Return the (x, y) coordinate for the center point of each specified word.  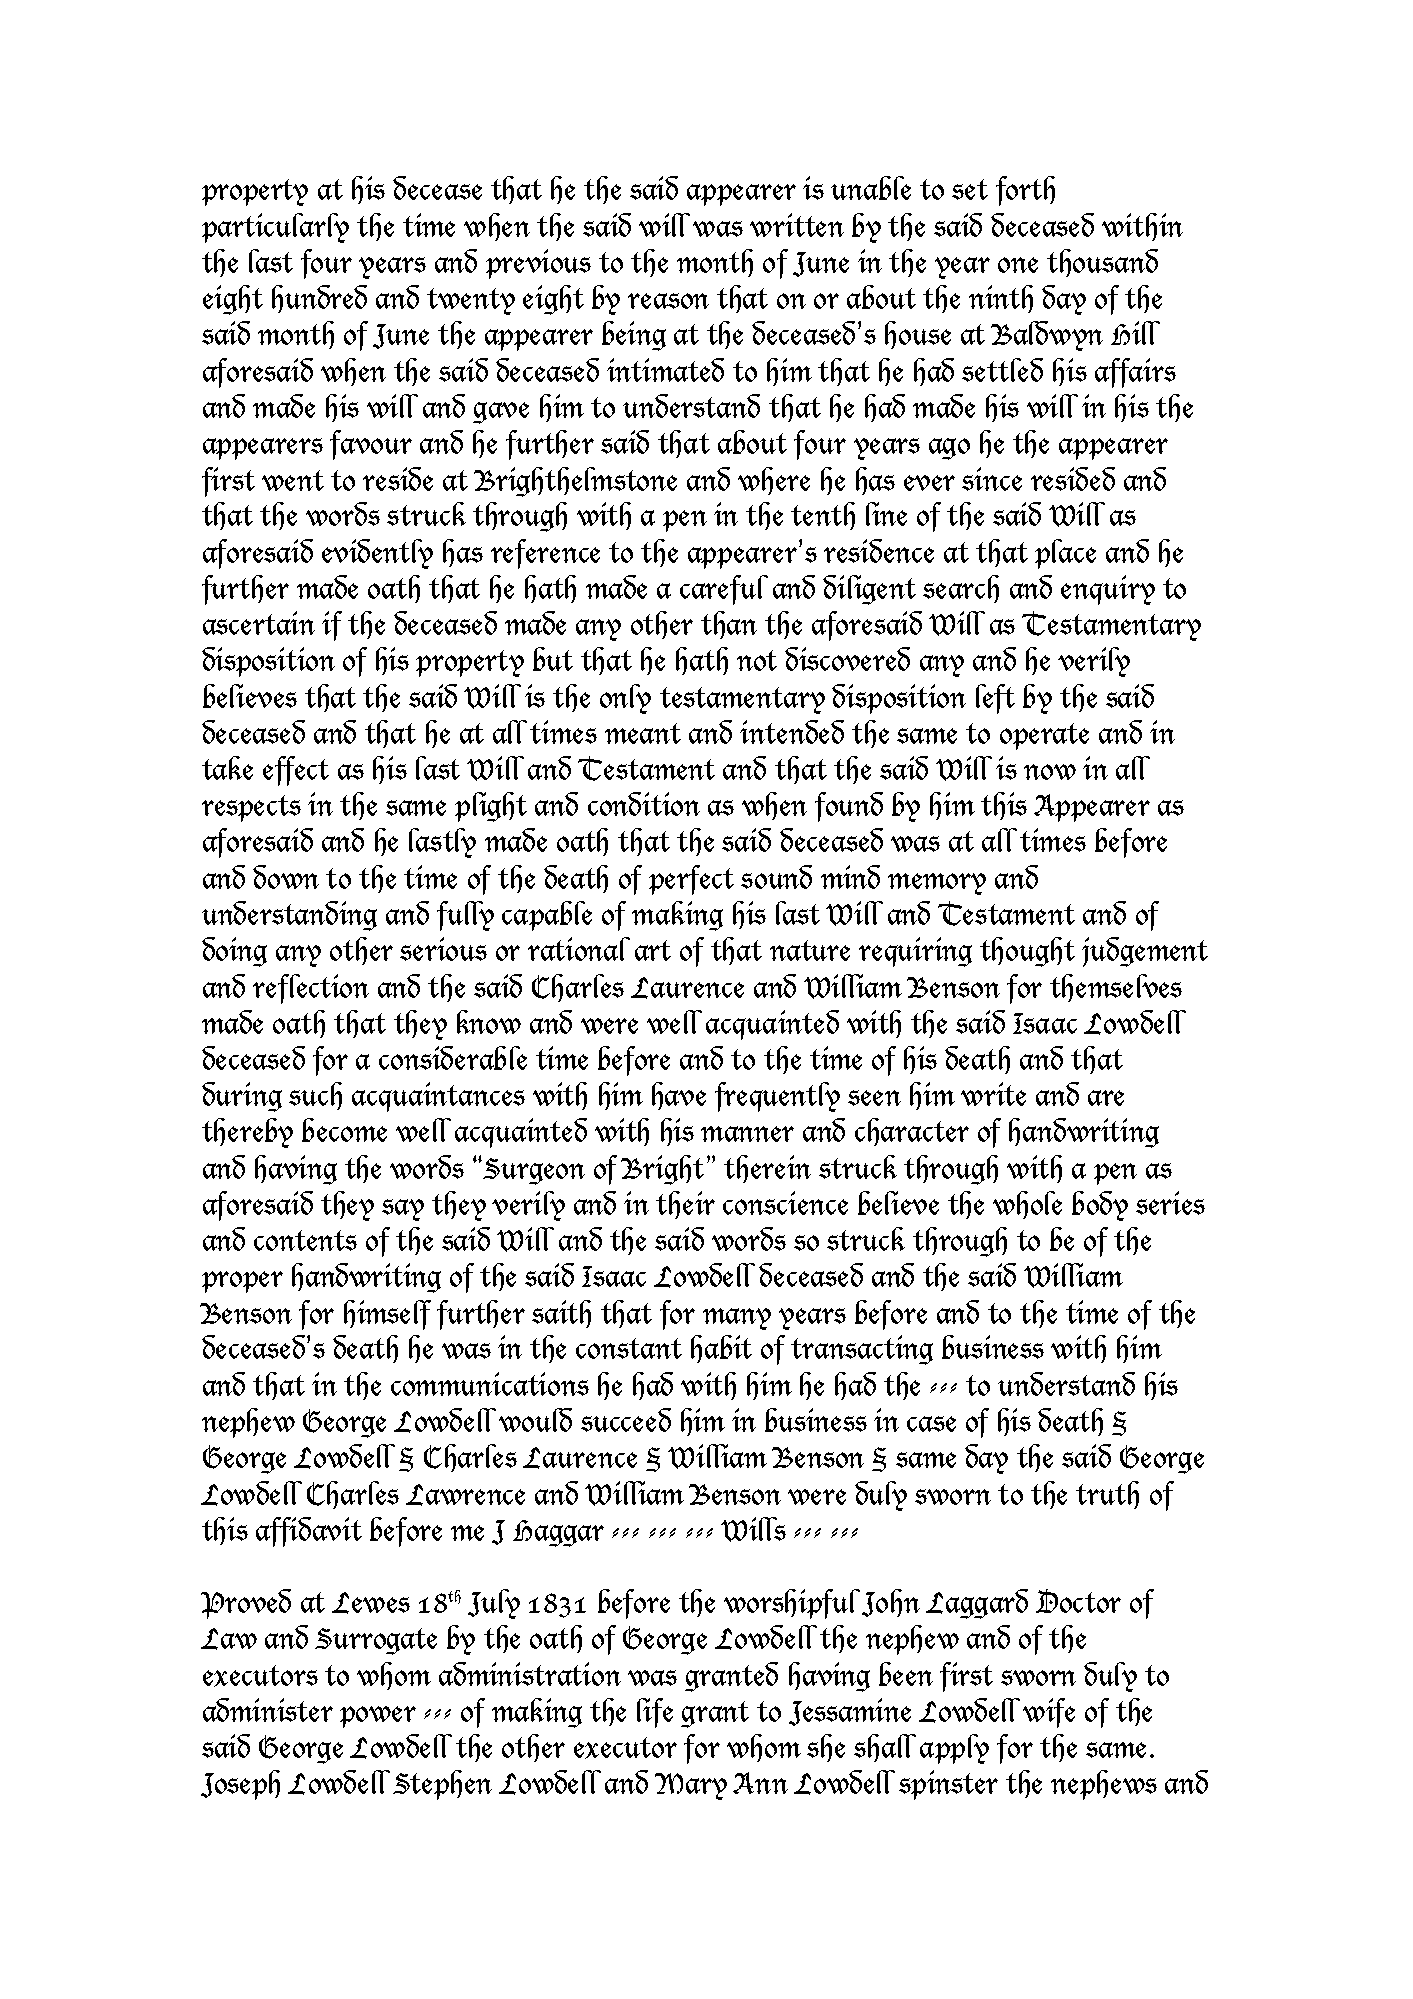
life (655, 1713)
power (378, 1717)
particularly (275, 228)
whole (1027, 1205)
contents (305, 1240)
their (685, 1205)
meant (643, 733)
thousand (1102, 263)
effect (296, 771)
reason (668, 301)
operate (1044, 736)
